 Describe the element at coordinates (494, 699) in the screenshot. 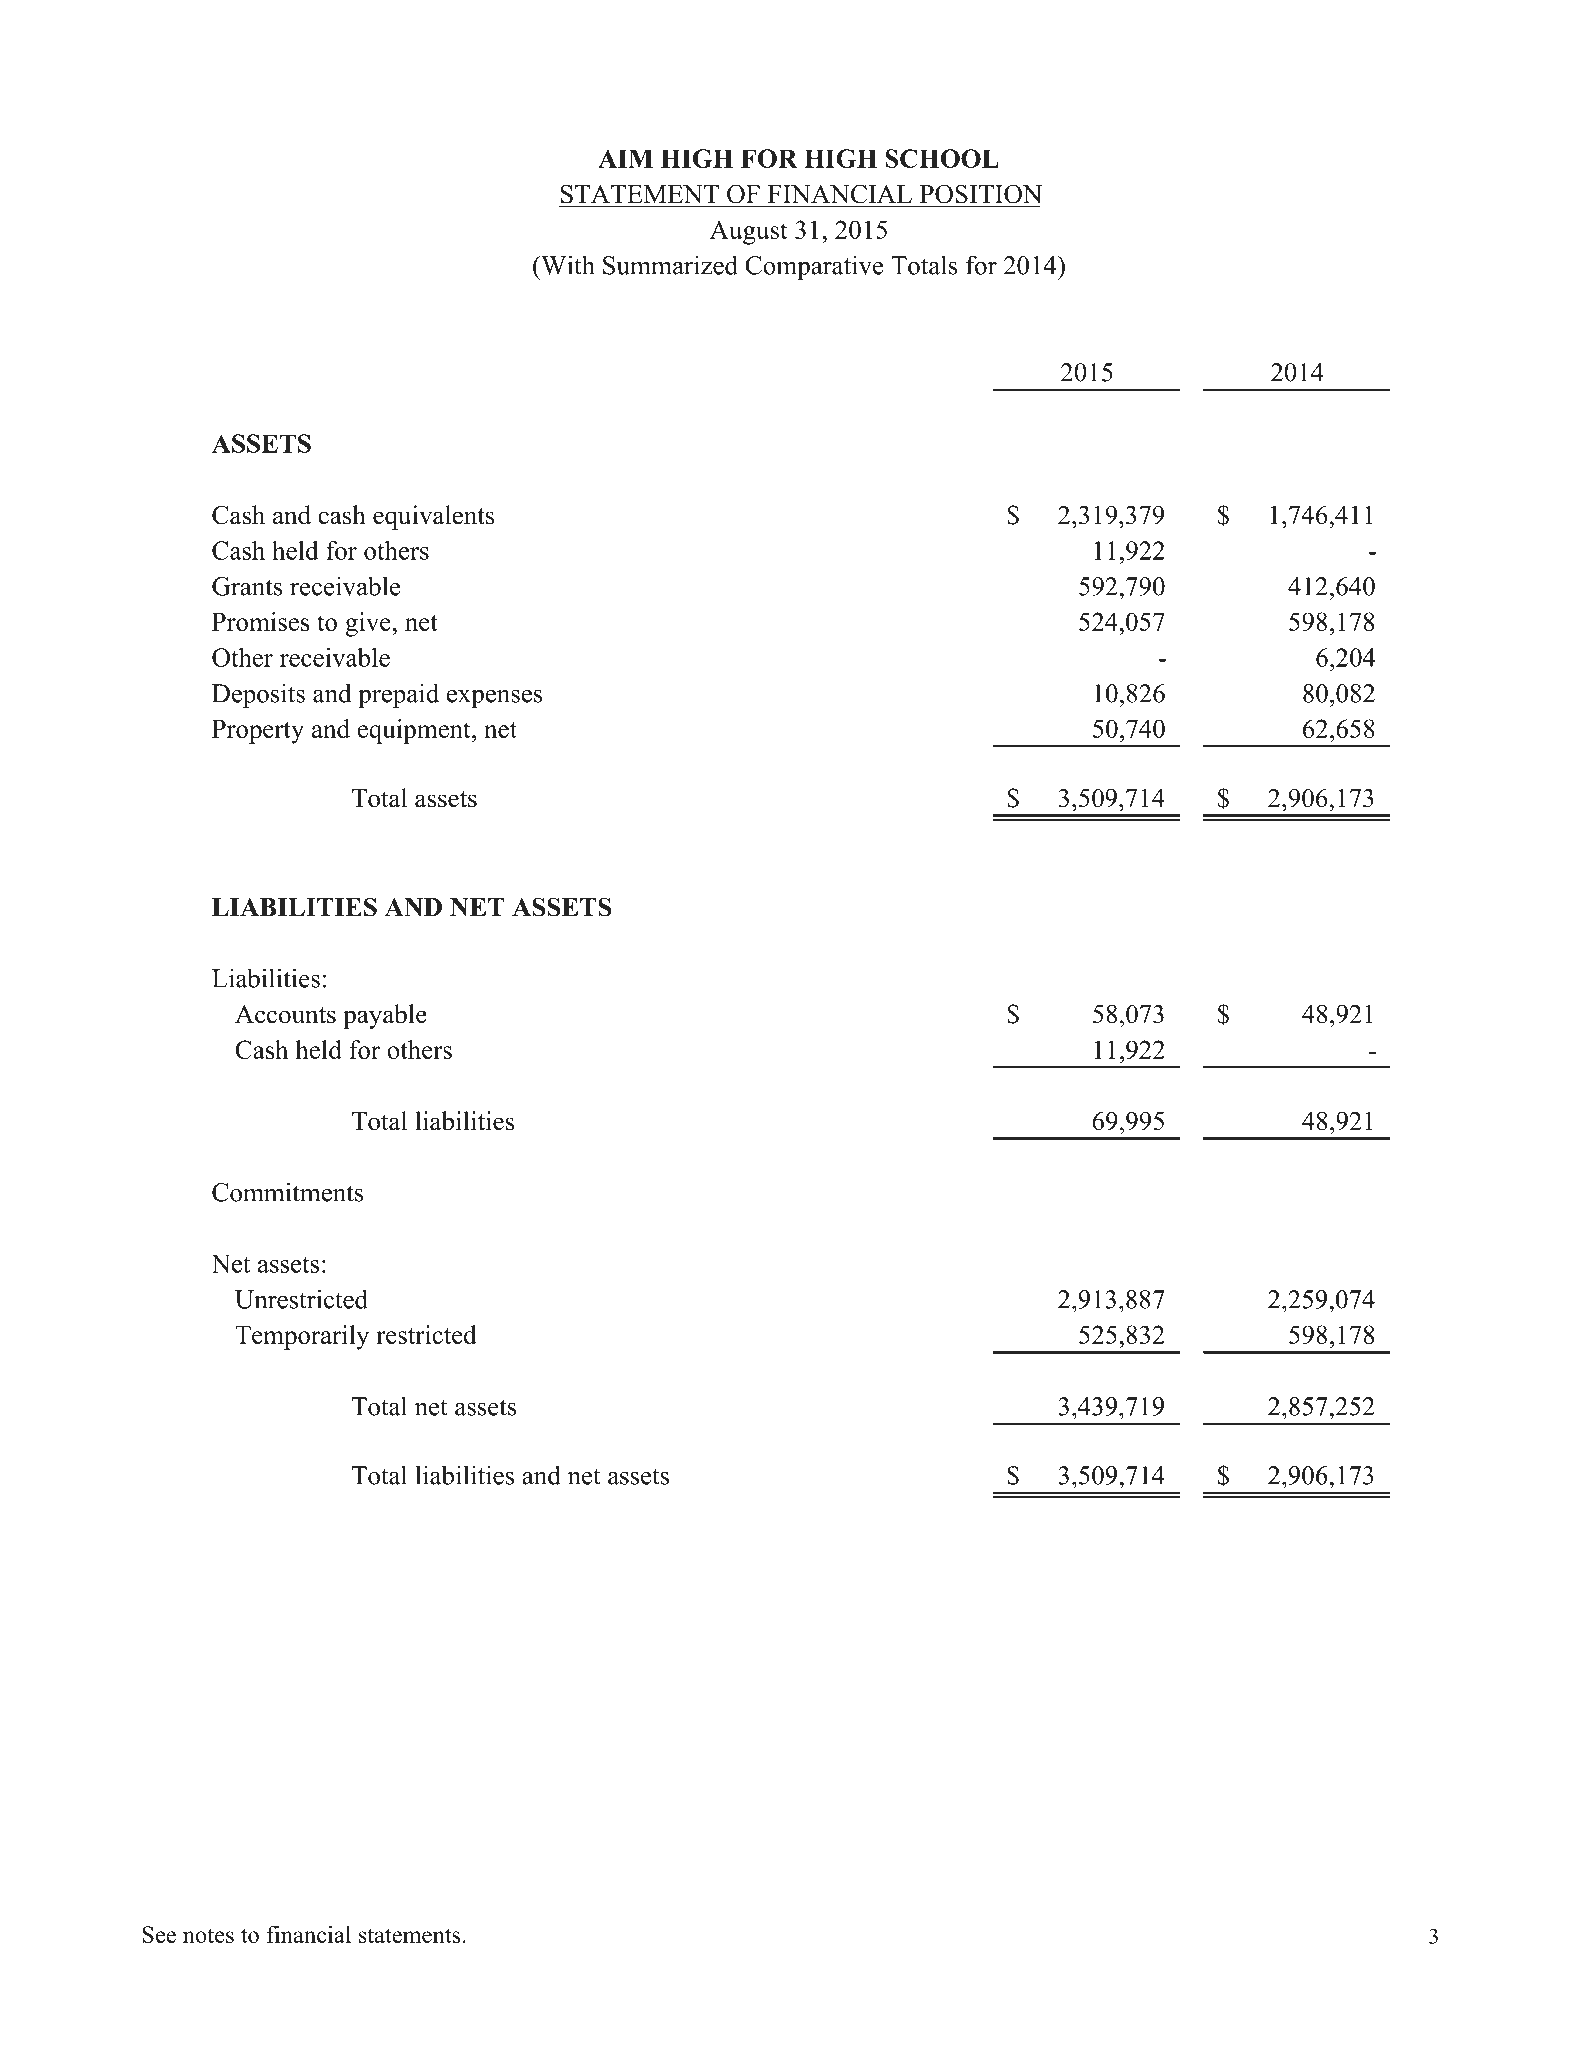

I see `expenses` at that location.
